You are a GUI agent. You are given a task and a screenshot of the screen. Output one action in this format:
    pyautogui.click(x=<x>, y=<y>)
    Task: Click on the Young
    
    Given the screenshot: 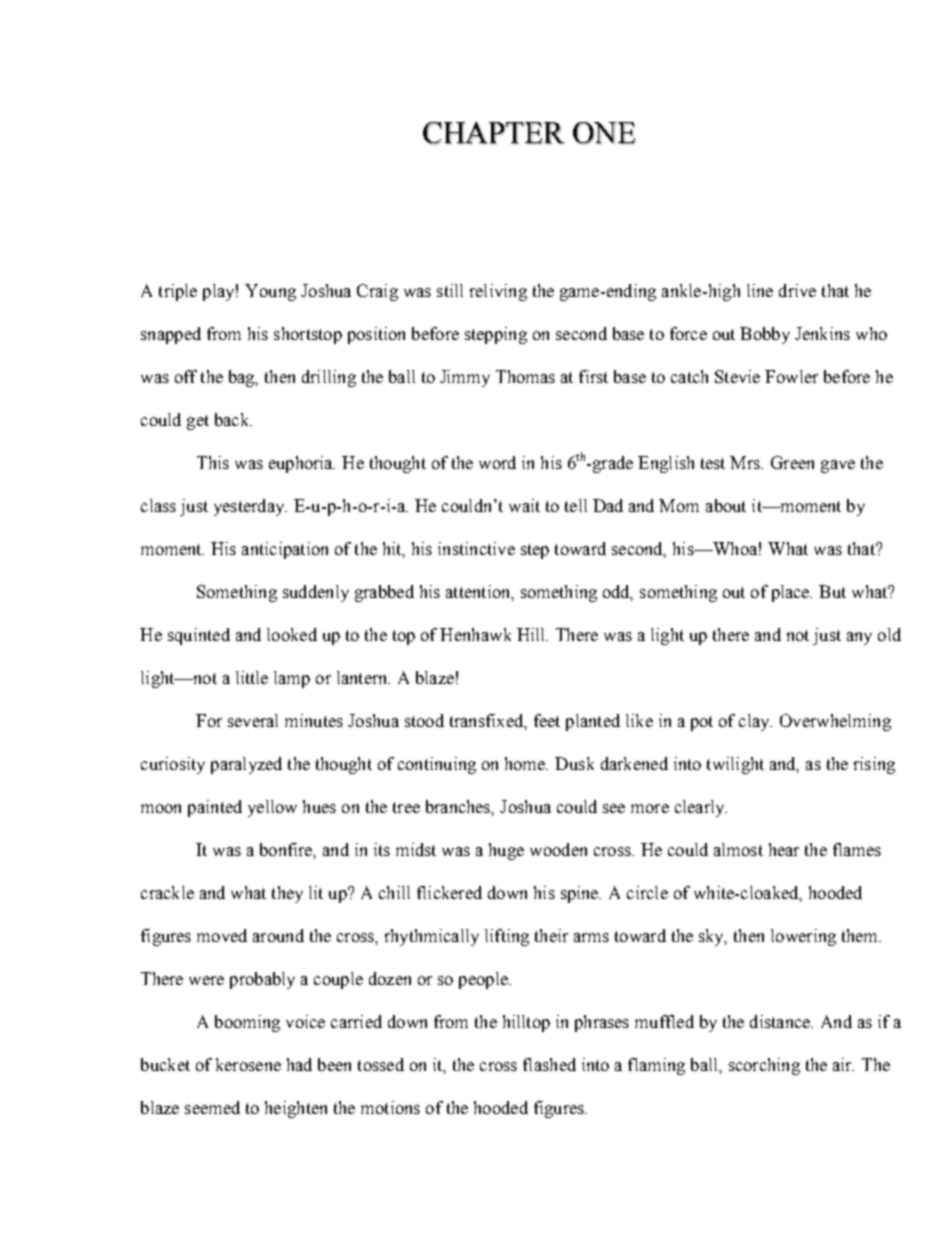 What is the action you would take?
    pyautogui.click(x=270, y=292)
